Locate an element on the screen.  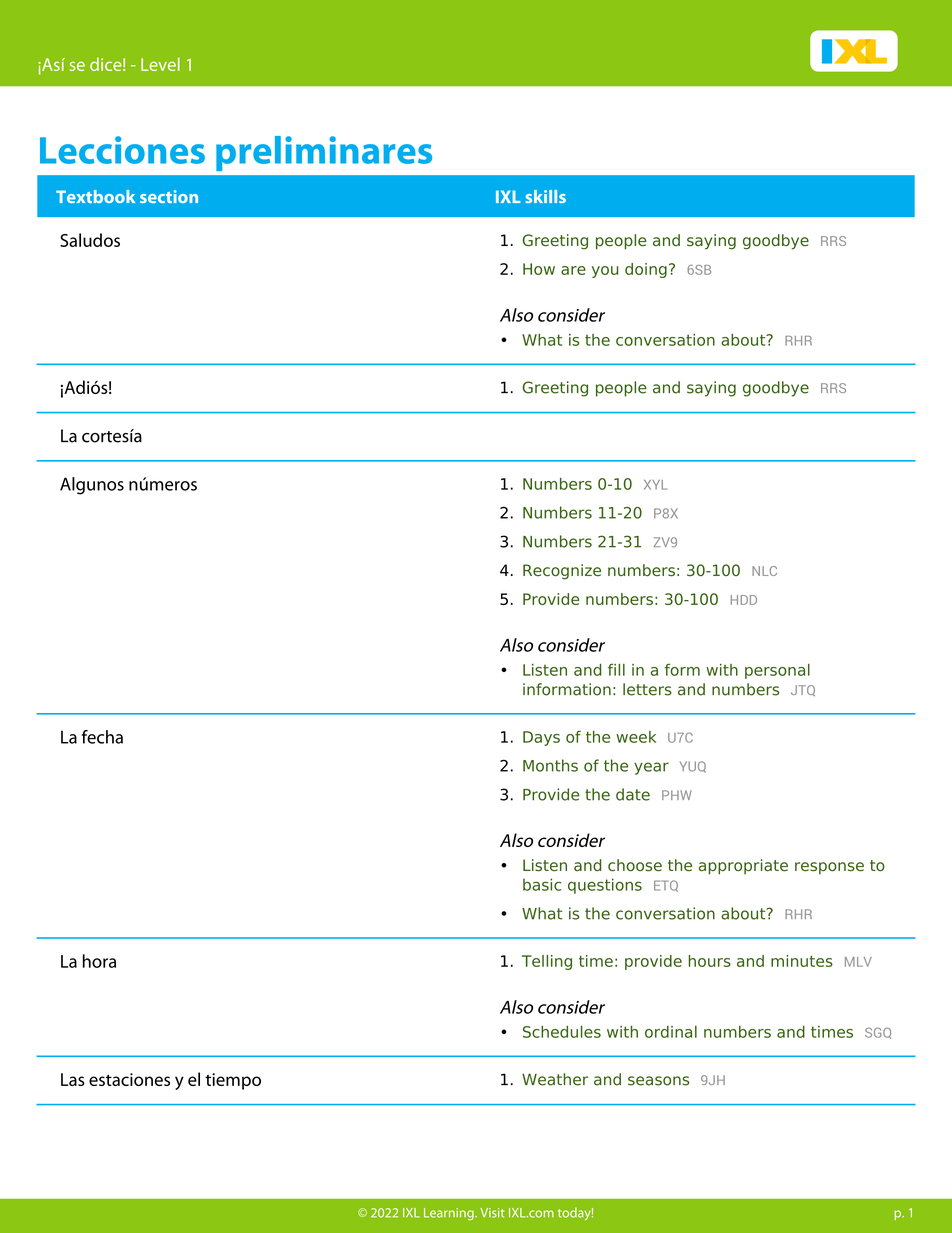
fecha is located at coordinates (102, 737).
